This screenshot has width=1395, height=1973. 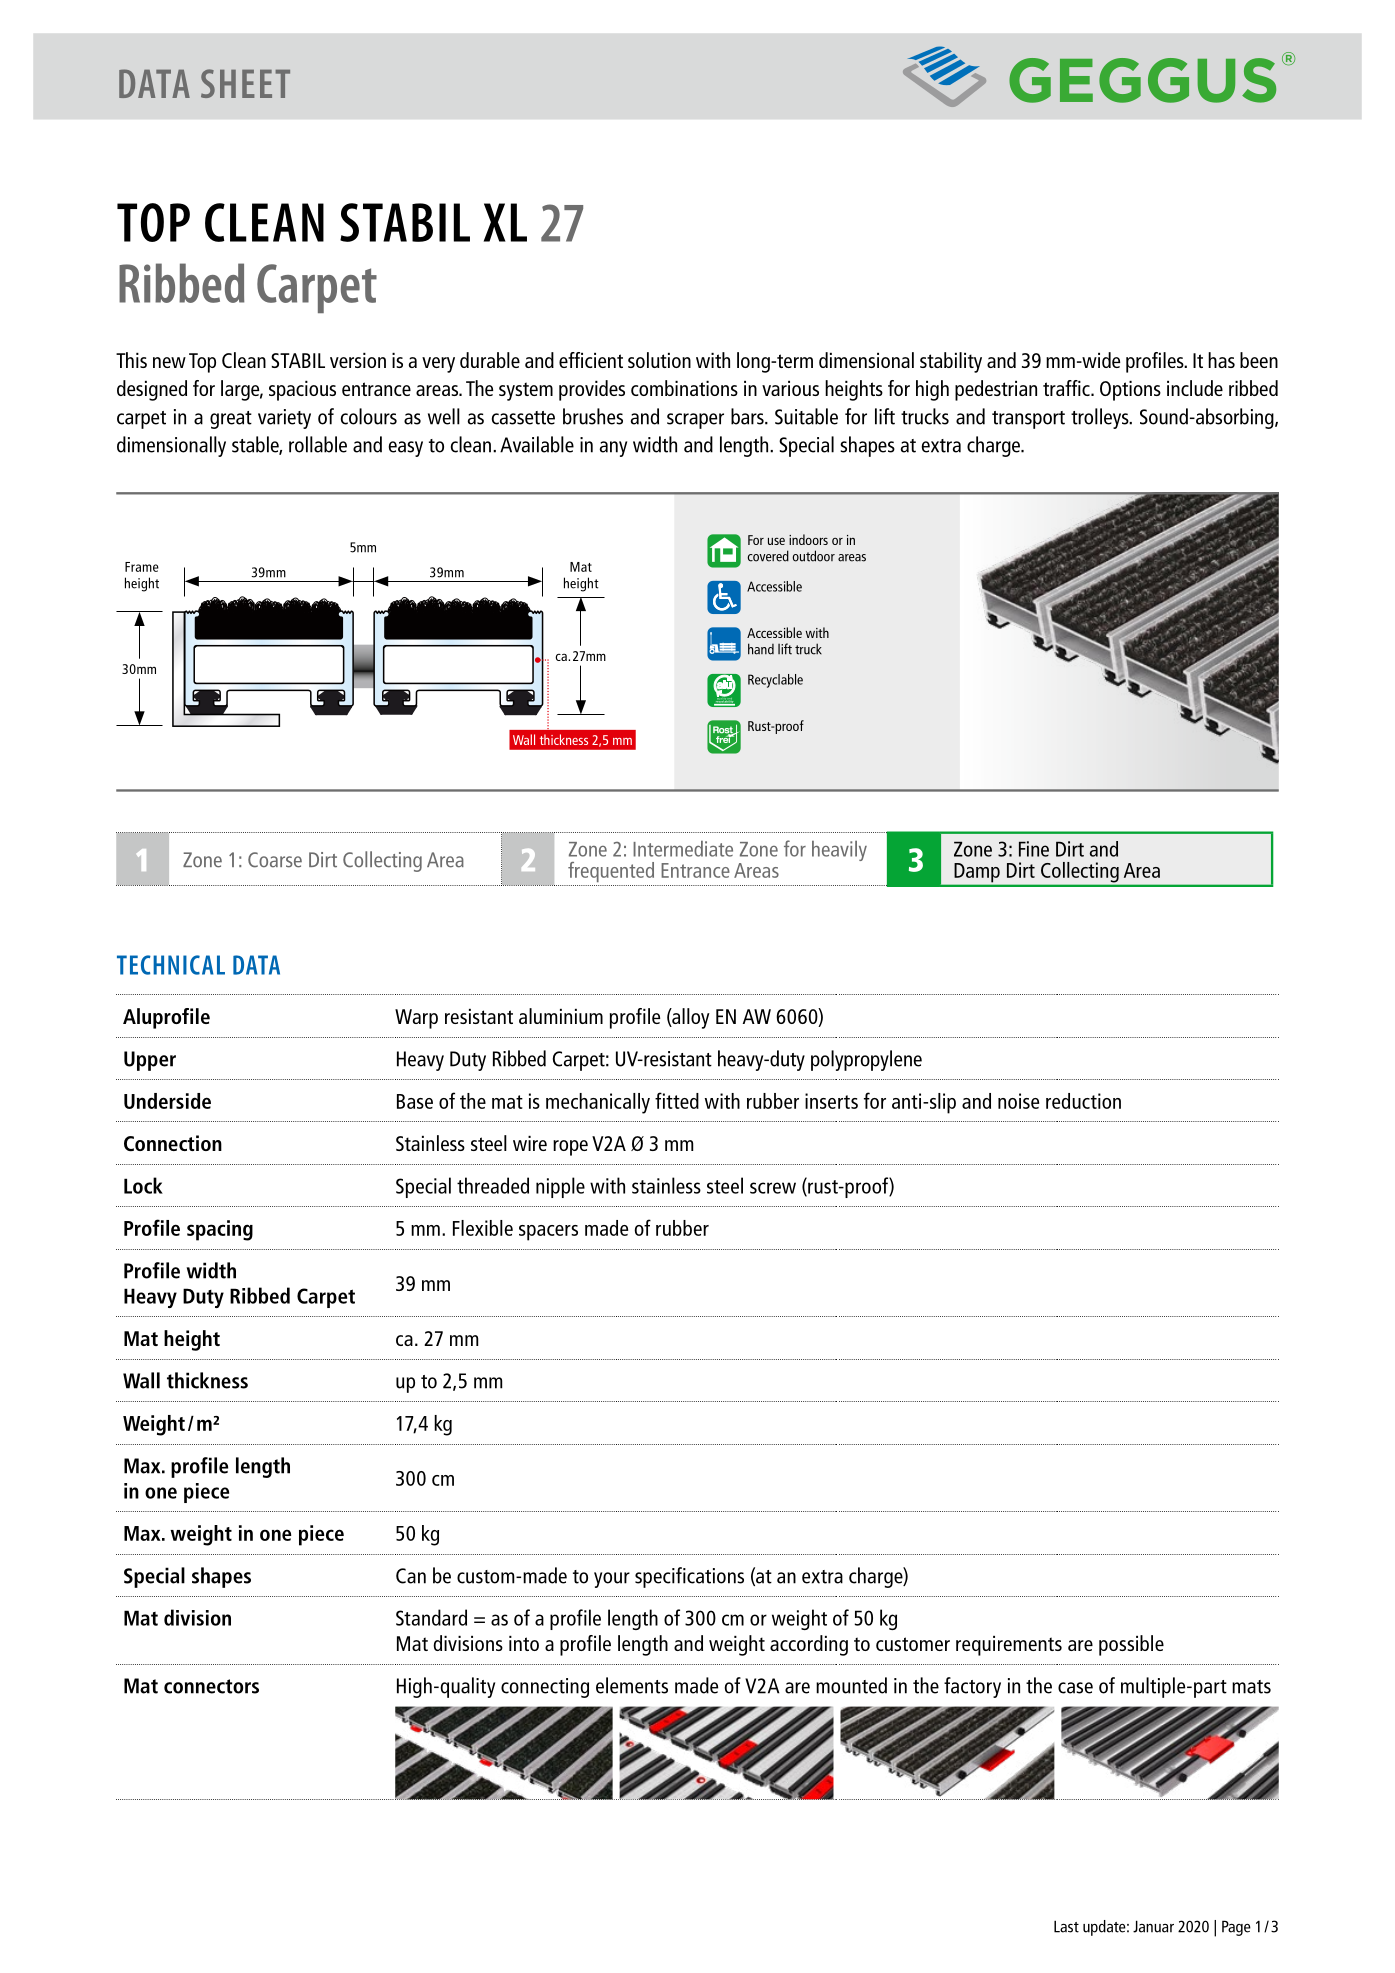 What do you see at coordinates (1221, 360) in the screenshot?
I see `has` at bounding box center [1221, 360].
